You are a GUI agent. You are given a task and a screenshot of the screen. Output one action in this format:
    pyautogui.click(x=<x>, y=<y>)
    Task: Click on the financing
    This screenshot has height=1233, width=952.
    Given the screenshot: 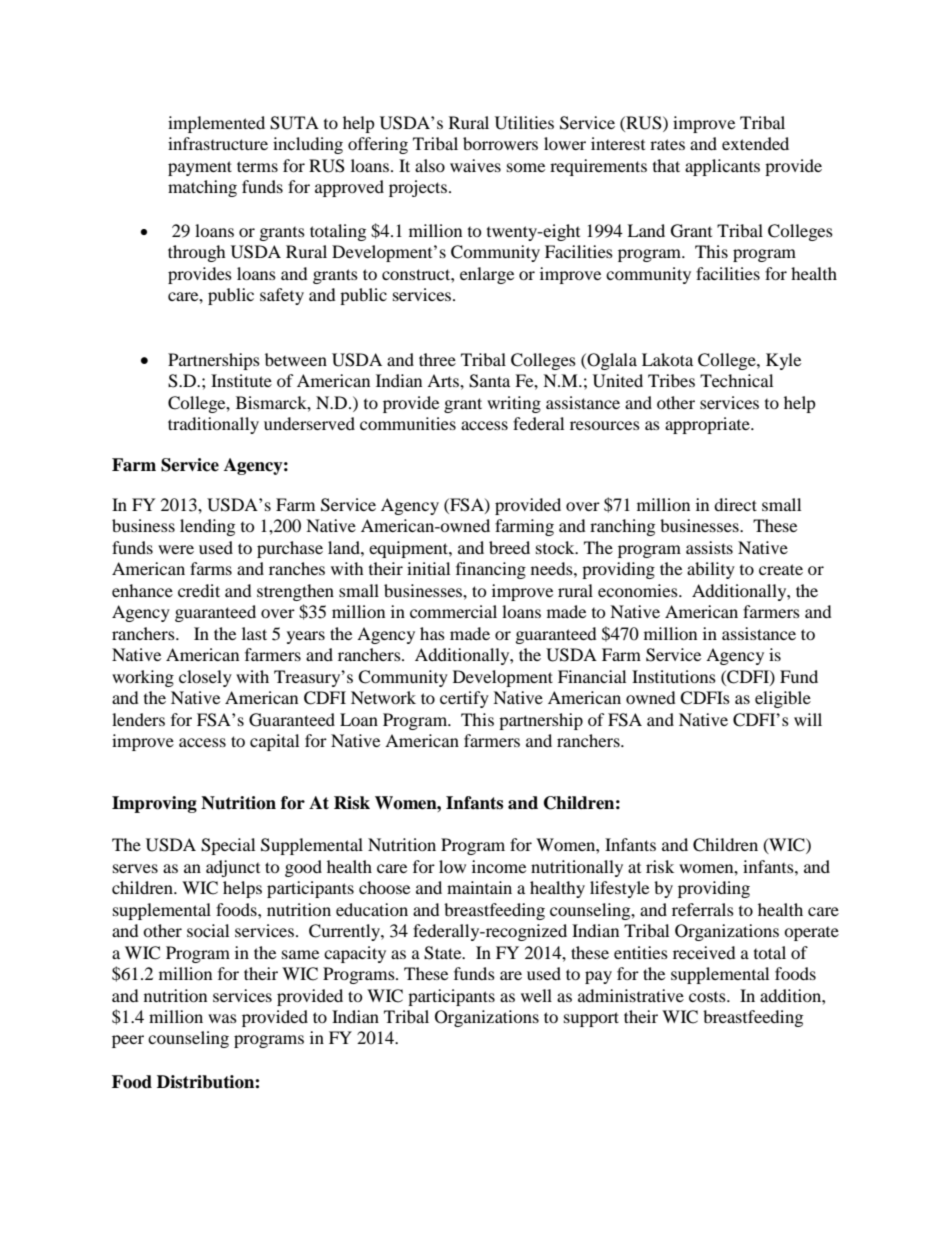 What is the action you would take?
    pyautogui.click(x=491, y=570)
